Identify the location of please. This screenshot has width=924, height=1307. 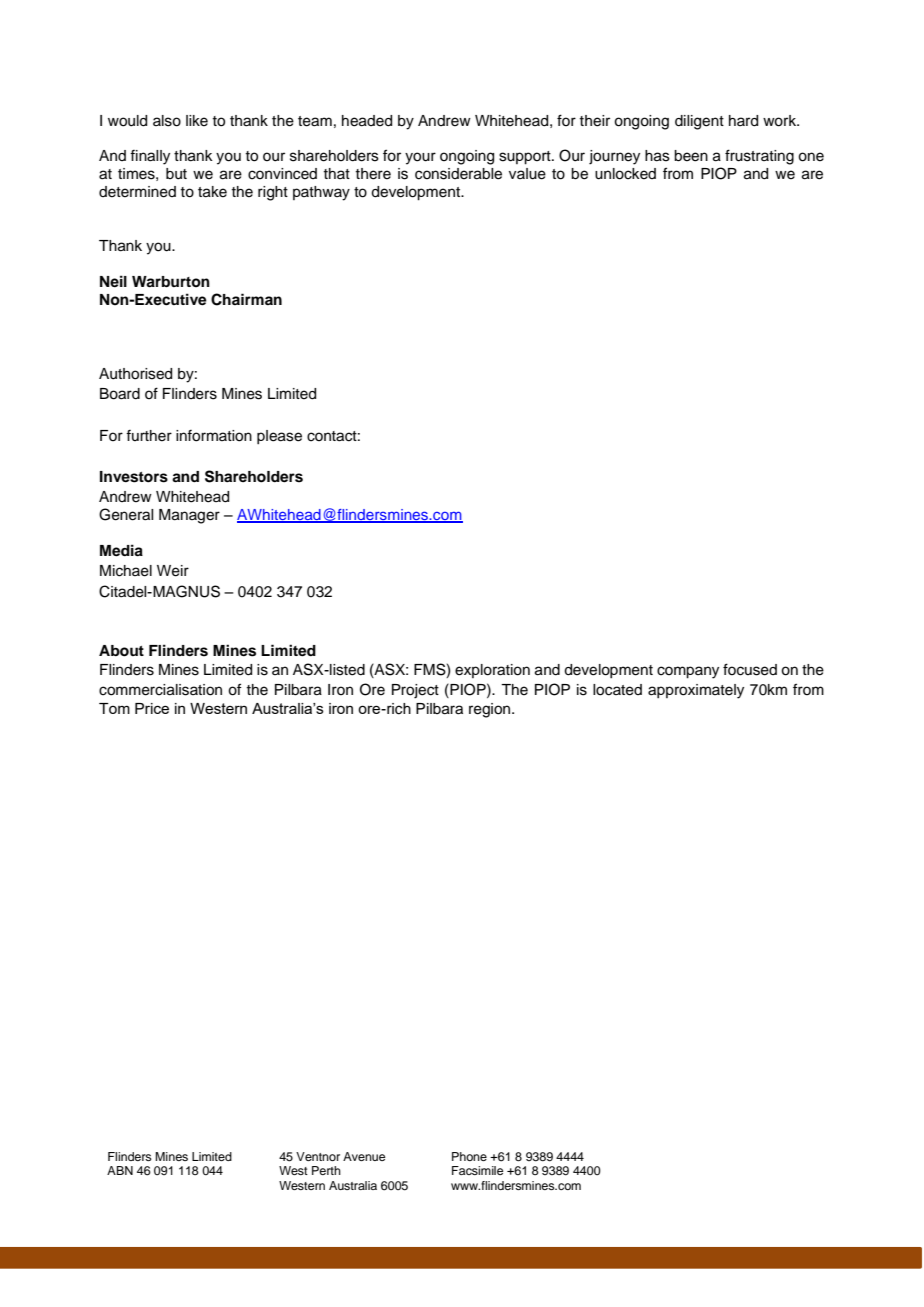
(279, 437).
